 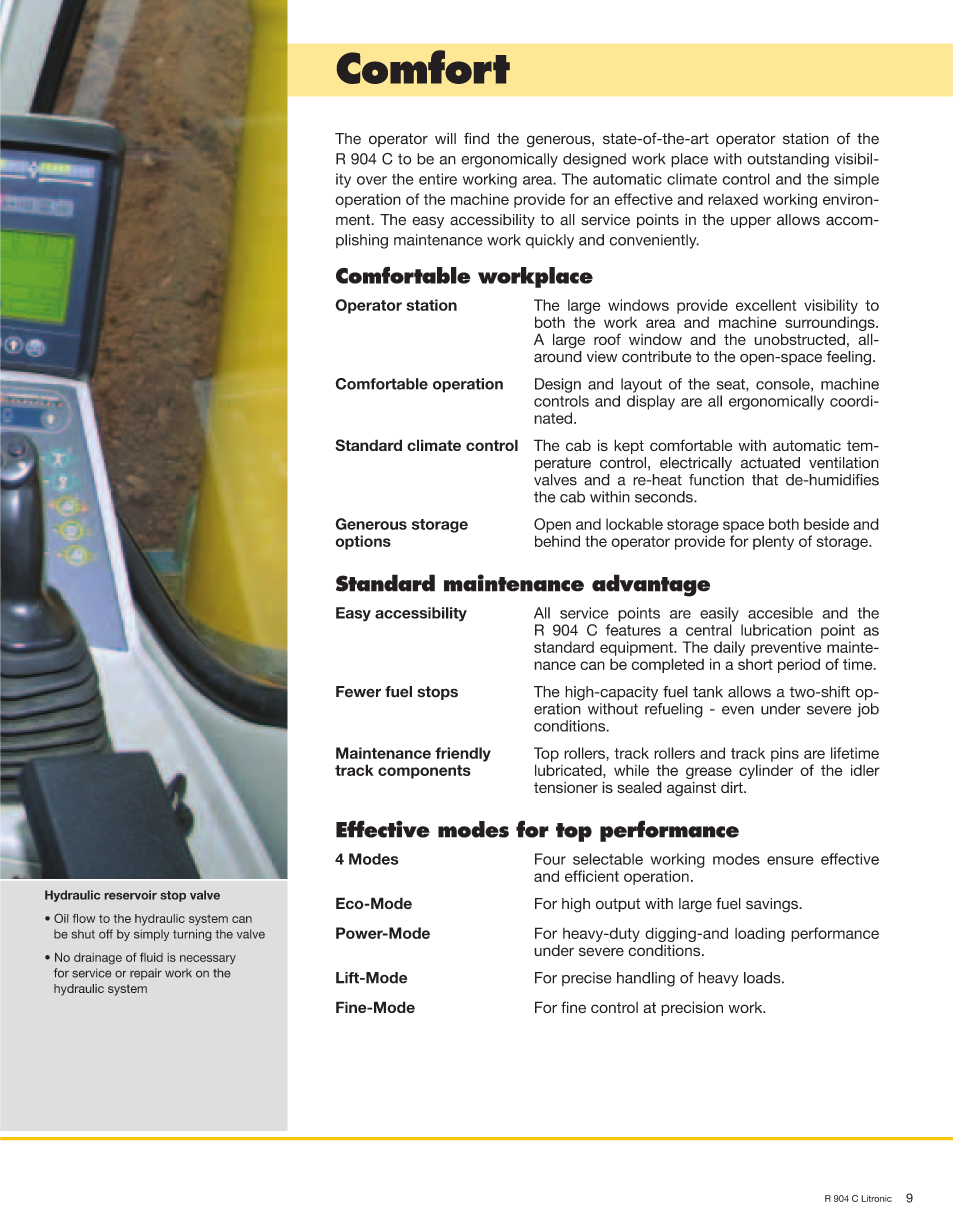 What do you see at coordinates (131, 895) in the screenshot?
I see `reservoir` at bounding box center [131, 895].
